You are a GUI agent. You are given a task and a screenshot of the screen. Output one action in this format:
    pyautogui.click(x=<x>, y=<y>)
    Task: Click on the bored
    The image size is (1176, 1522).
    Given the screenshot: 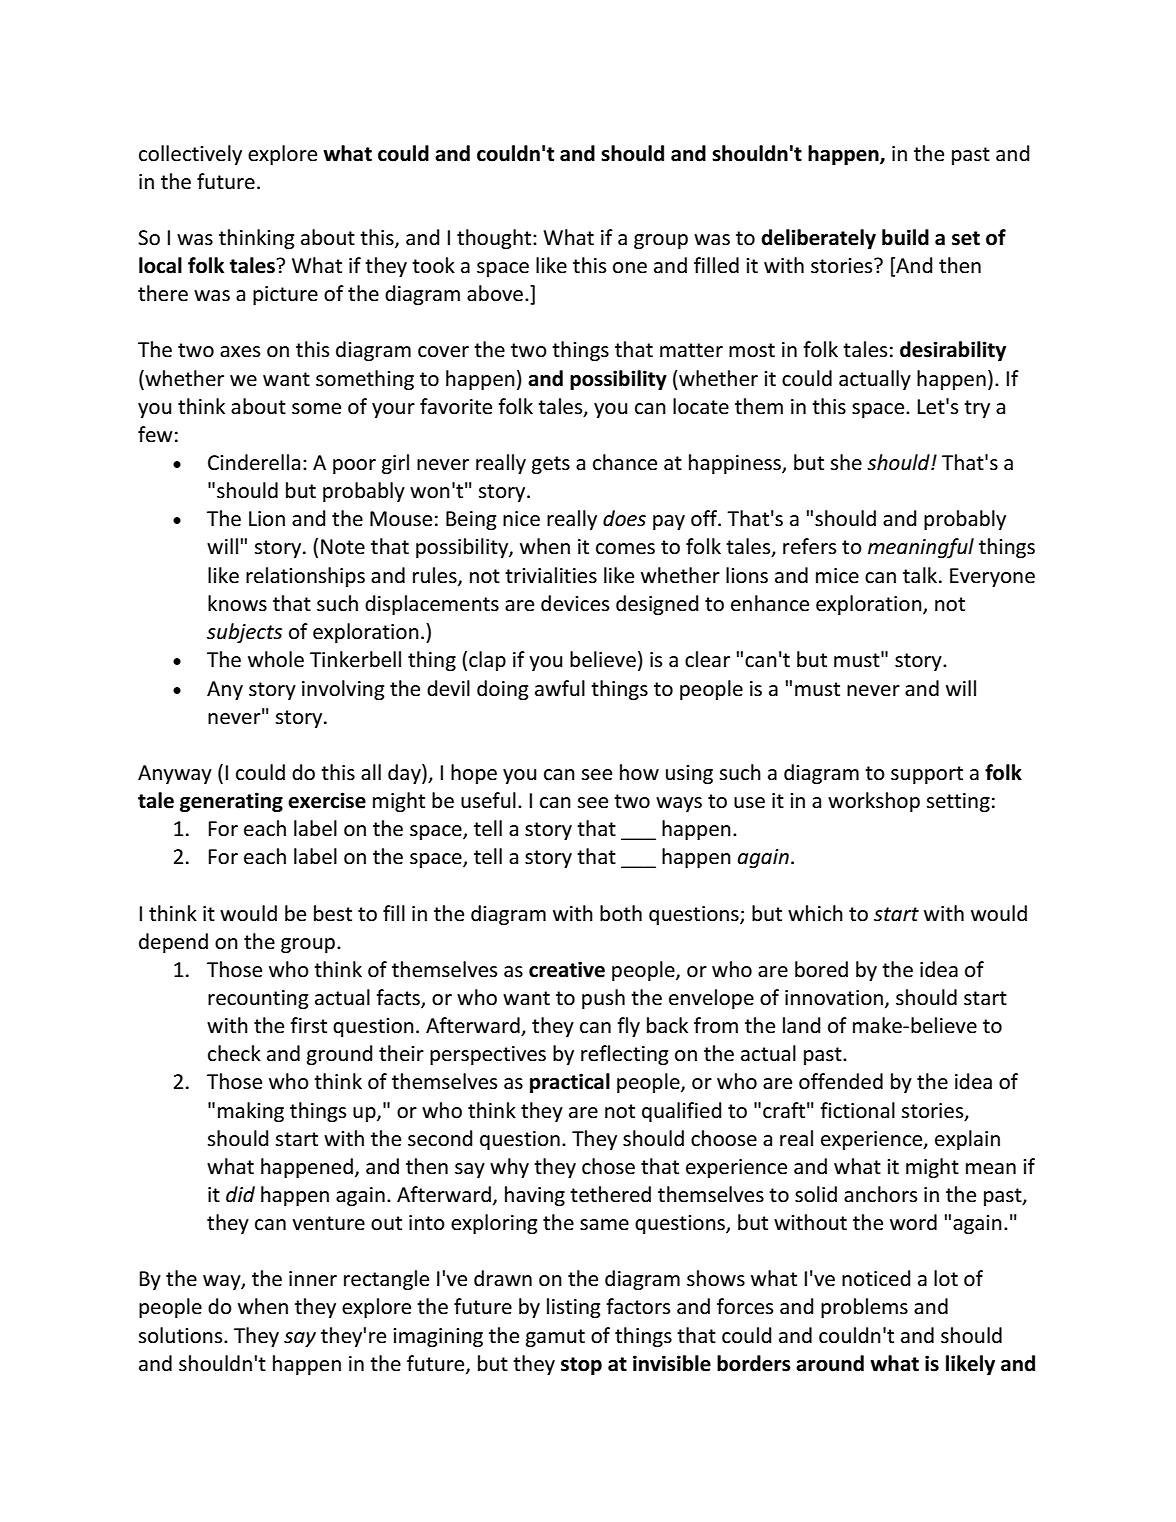 What is the action you would take?
    pyautogui.click(x=821, y=969)
